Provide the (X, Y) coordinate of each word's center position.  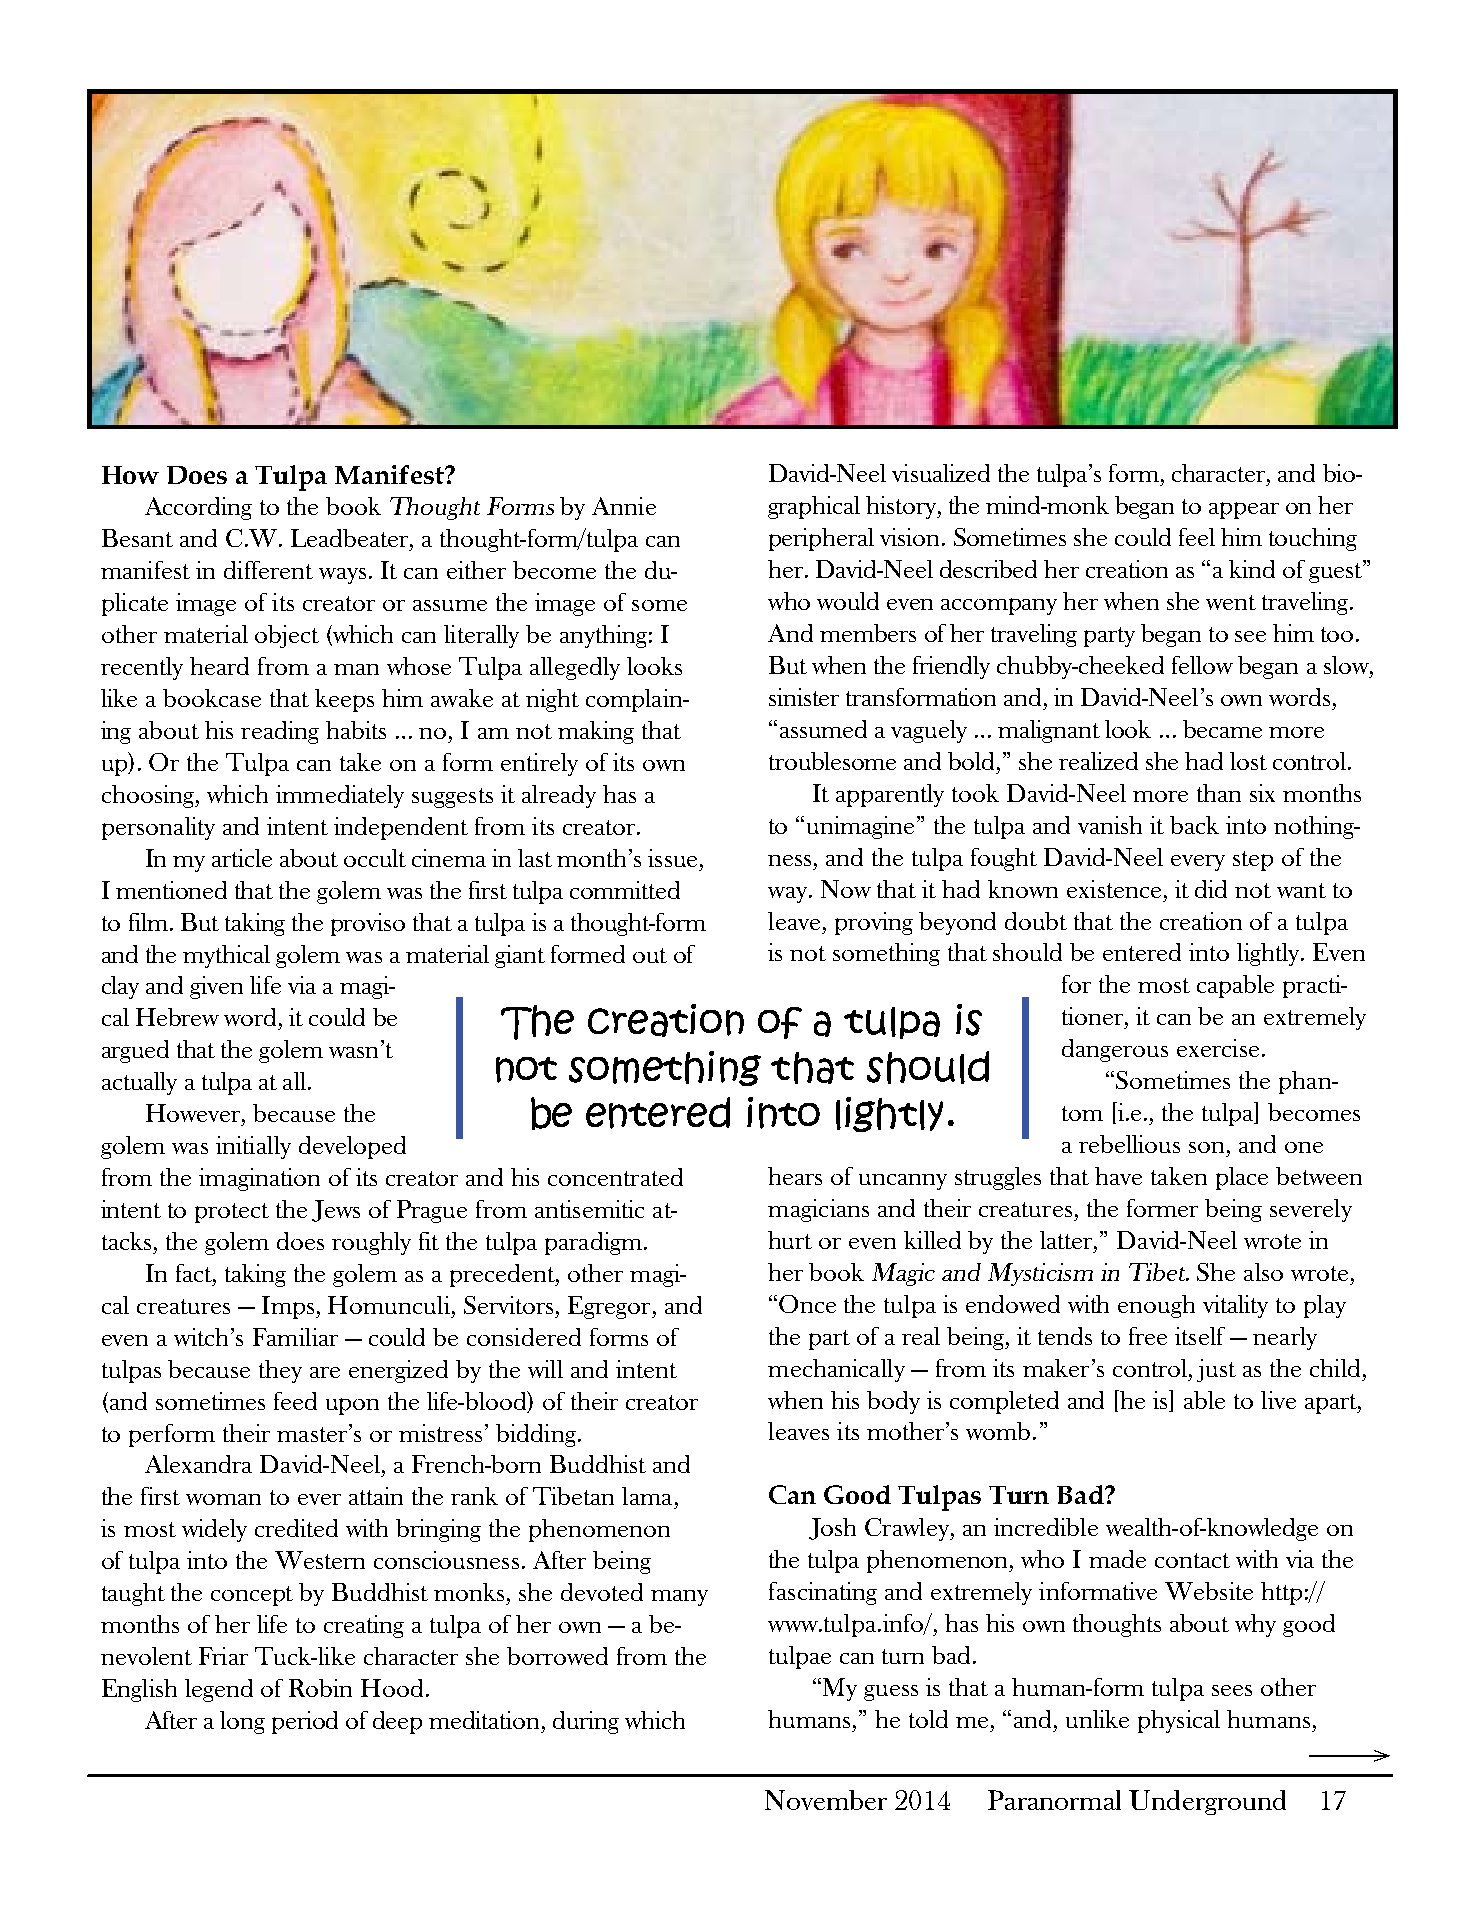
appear (1244, 510)
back (1194, 825)
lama (649, 1496)
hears (795, 1176)
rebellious (1129, 1144)
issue (672, 858)
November (826, 1800)
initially (253, 1147)
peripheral (821, 539)
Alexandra (198, 1464)
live (1278, 1400)
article (242, 858)
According (198, 508)
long (242, 1722)
